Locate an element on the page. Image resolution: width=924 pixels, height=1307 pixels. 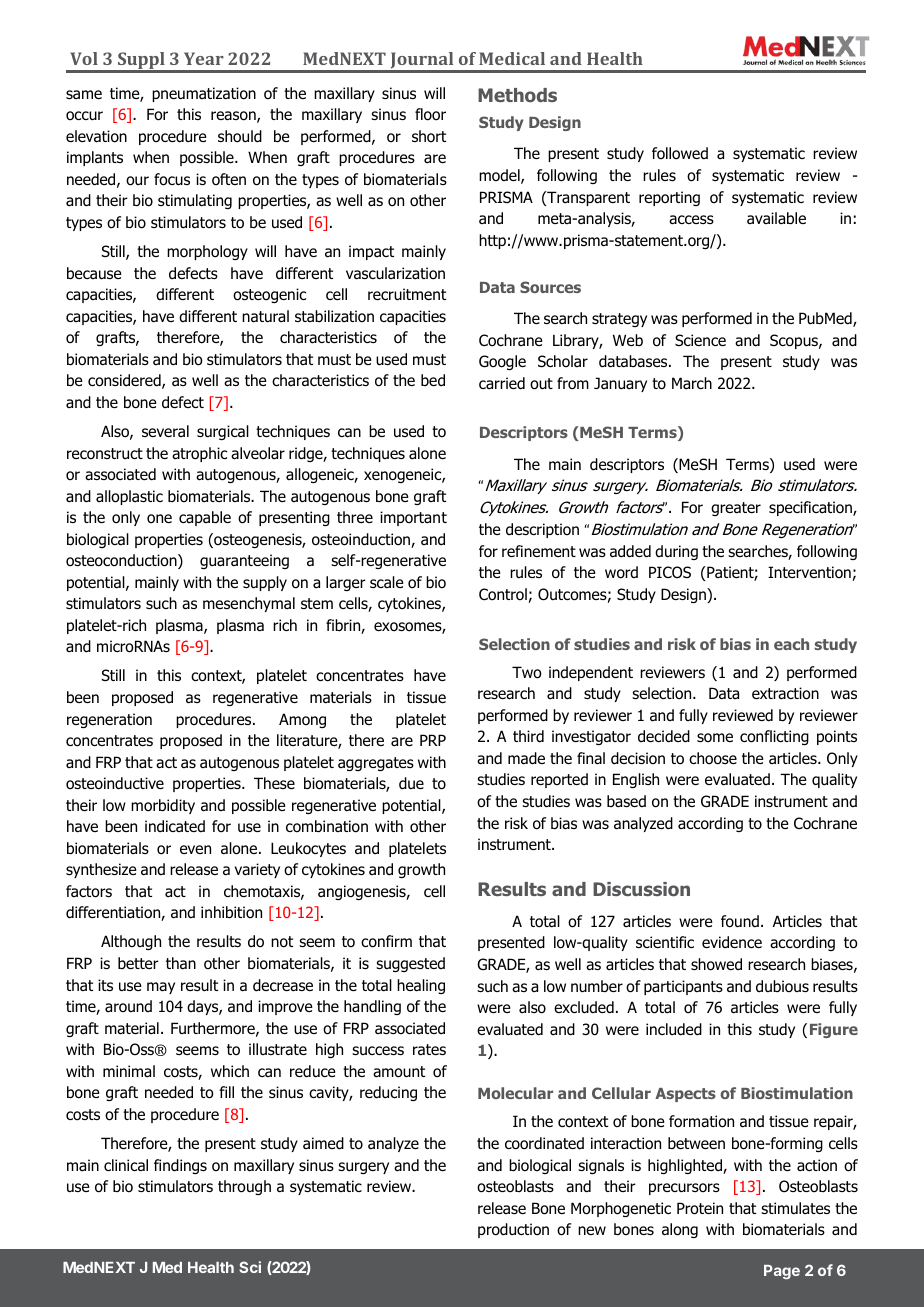
floor is located at coordinates (430, 114).
